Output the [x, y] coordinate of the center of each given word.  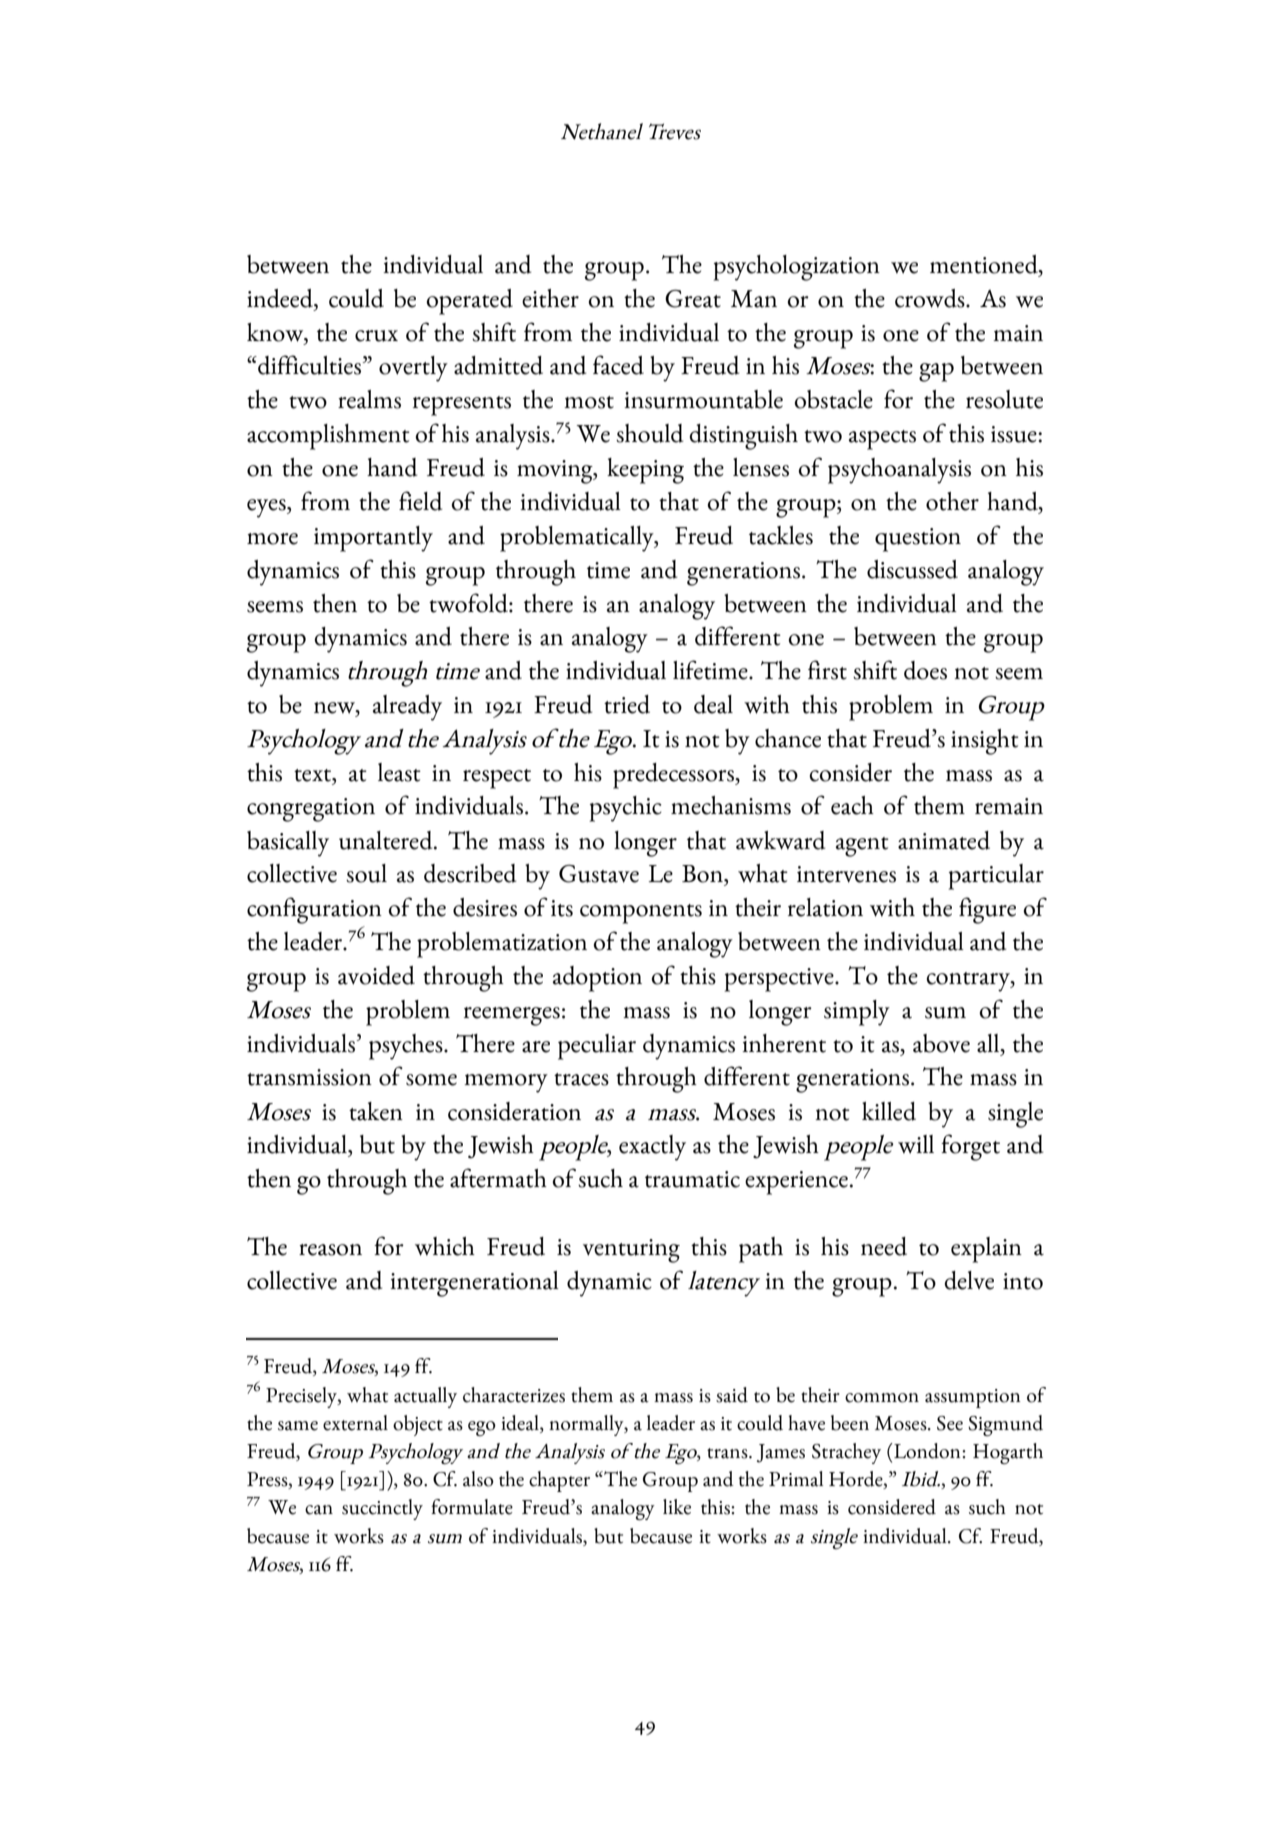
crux [376, 336]
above [941, 1043]
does [925, 670]
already [407, 708]
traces [581, 1079]
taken [376, 1111]
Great [693, 298]
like [677, 1507]
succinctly [382, 1509]
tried [627, 704]
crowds [931, 298]
